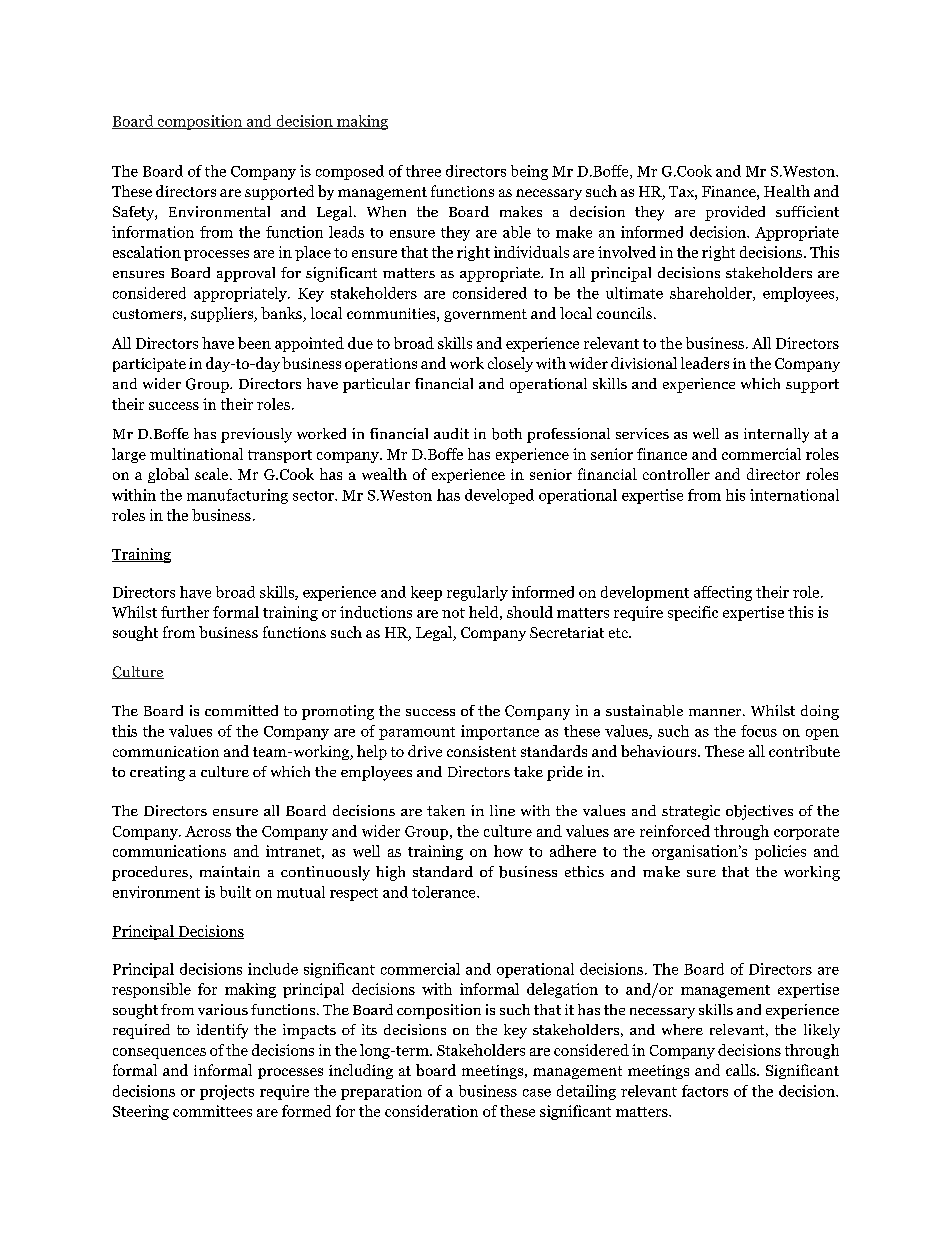  I want to click on projects, so click(227, 1092).
